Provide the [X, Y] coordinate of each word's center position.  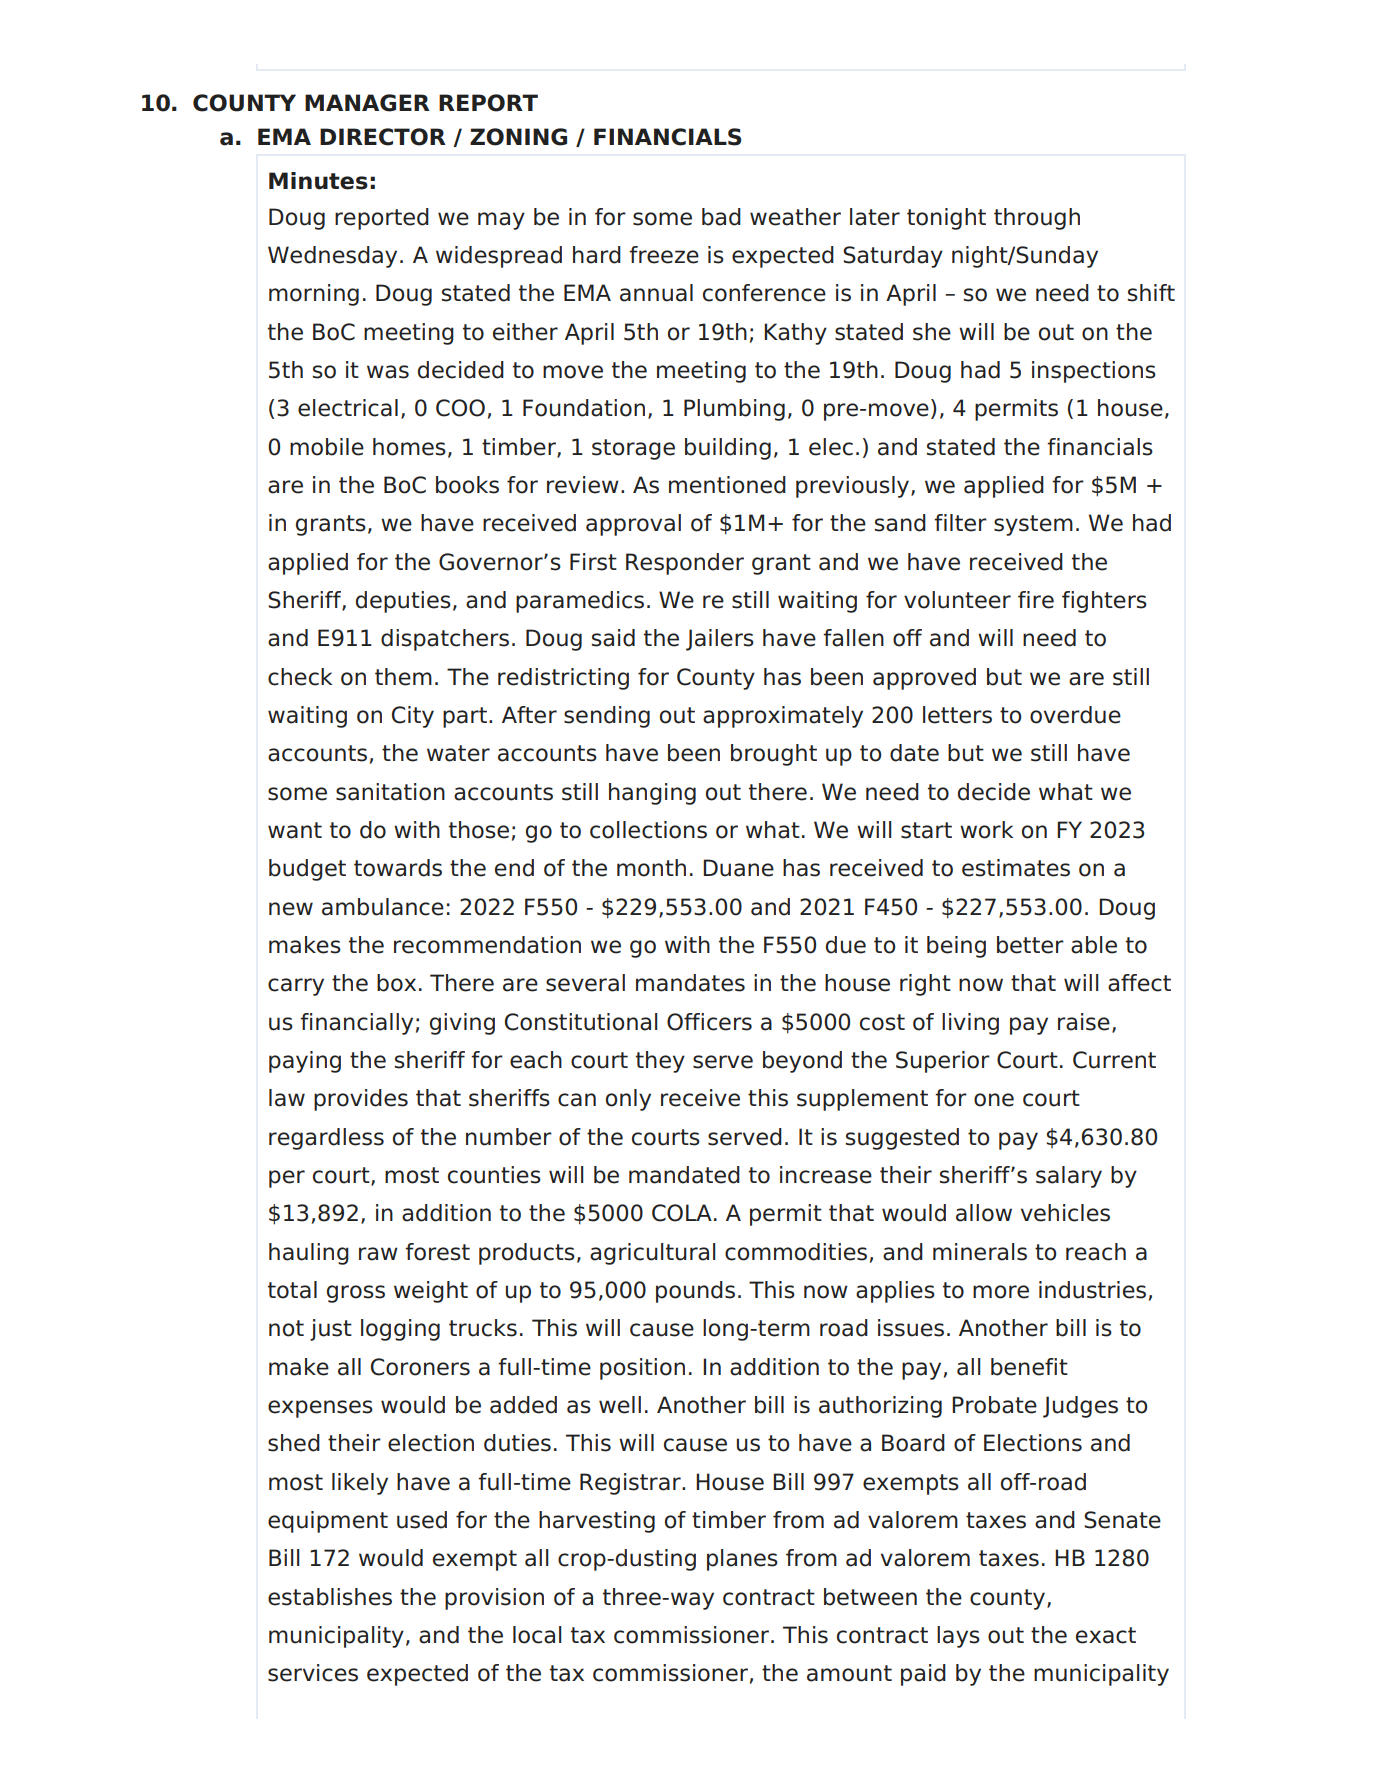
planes [742, 1560]
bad [721, 217]
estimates [1016, 868]
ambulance [383, 907]
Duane [738, 868]
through [1037, 219]
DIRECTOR [383, 137]
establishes [330, 1597]
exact [1106, 1635]
